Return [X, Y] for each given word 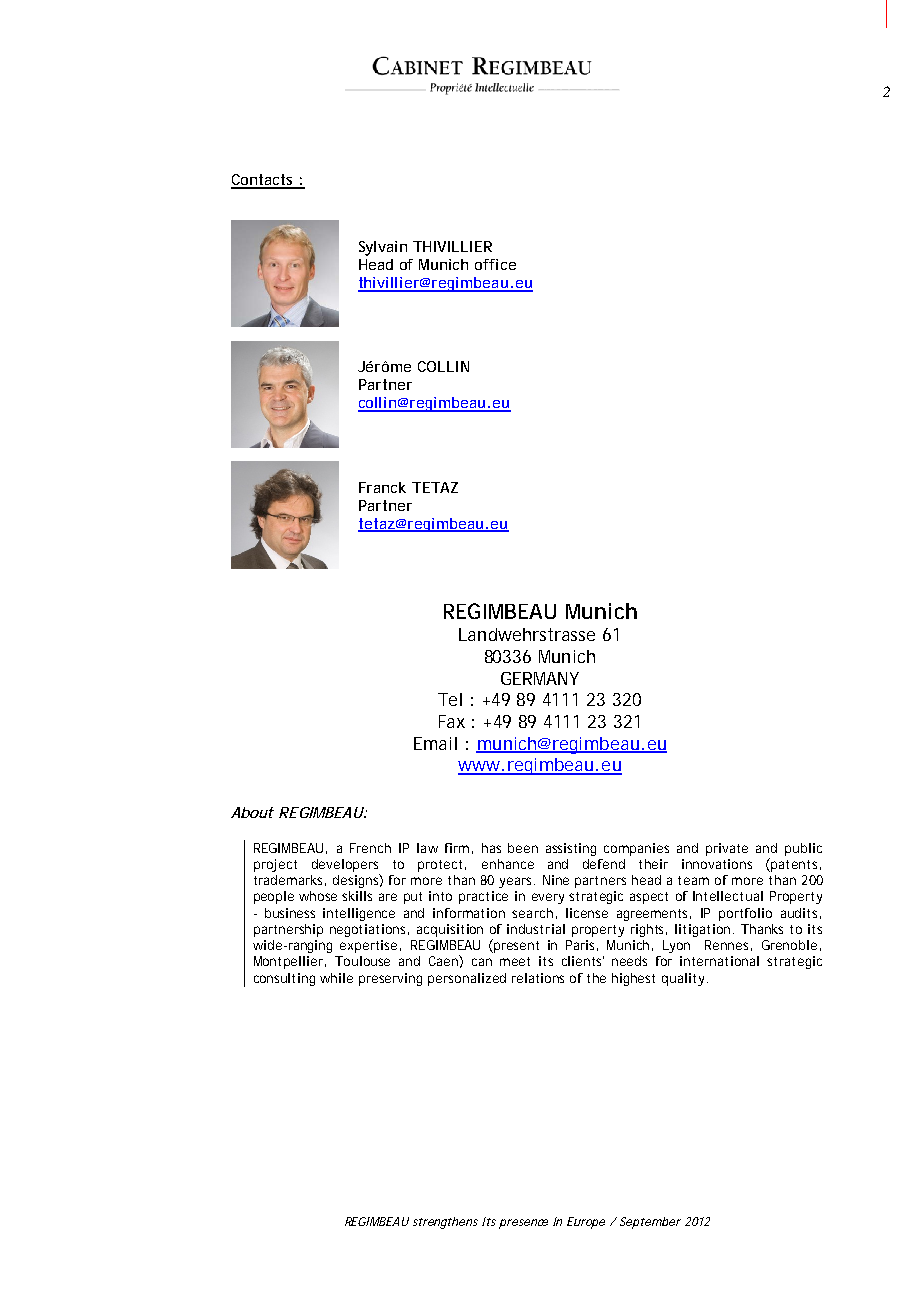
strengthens [445, 1223]
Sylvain [383, 248]
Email [435, 743]
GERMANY [540, 678]
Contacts [265, 181]
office [495, 264]
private [727, 849]
